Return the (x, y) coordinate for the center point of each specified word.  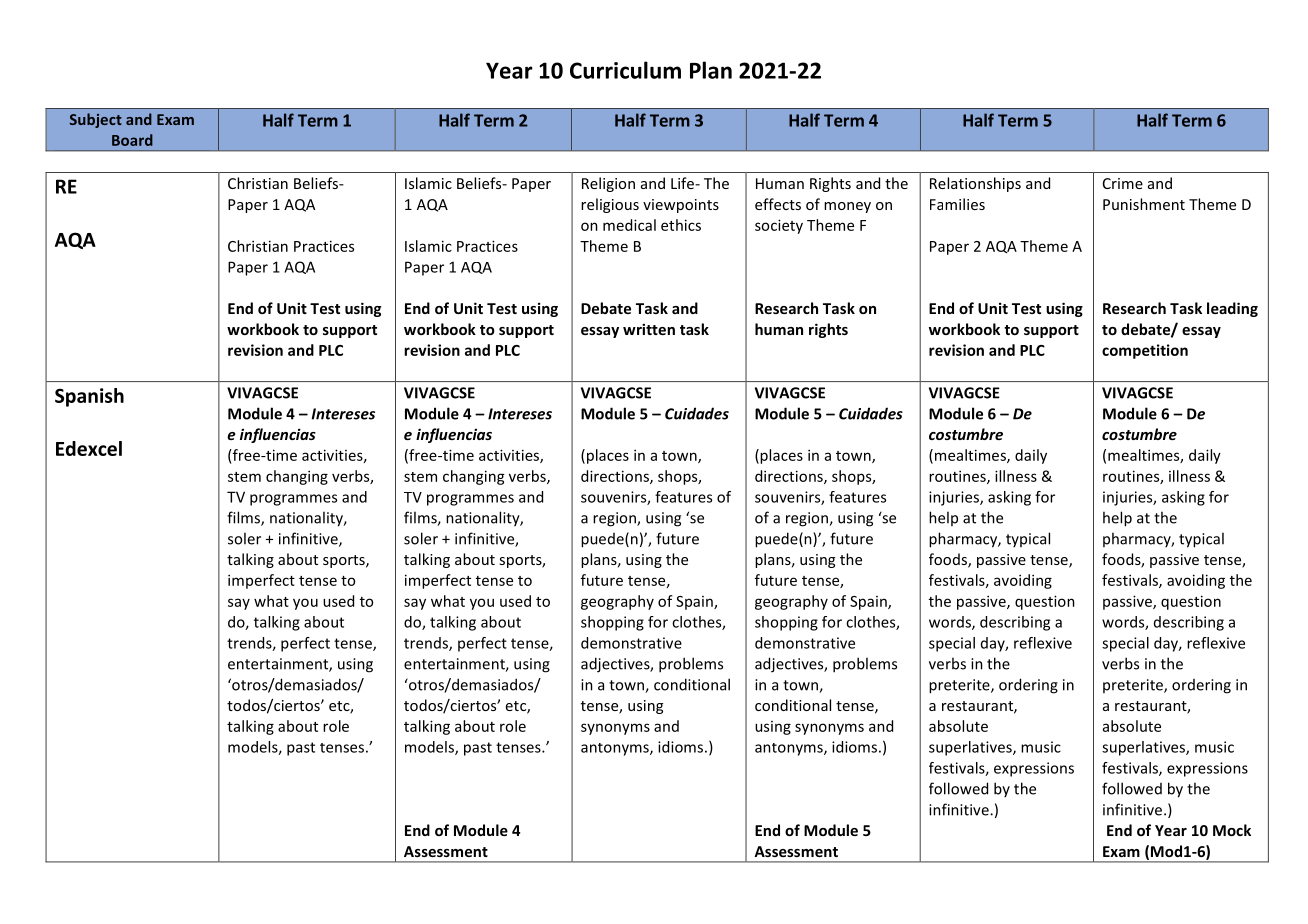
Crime (1123, 183)
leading (1232, 309)
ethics (681, 225)
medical (629, 225)
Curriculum (625, 70)
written (649, 329)
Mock (1232, 830)
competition (1145, 351)
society (779, 226)
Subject (96, 120)
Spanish (89, 397)
